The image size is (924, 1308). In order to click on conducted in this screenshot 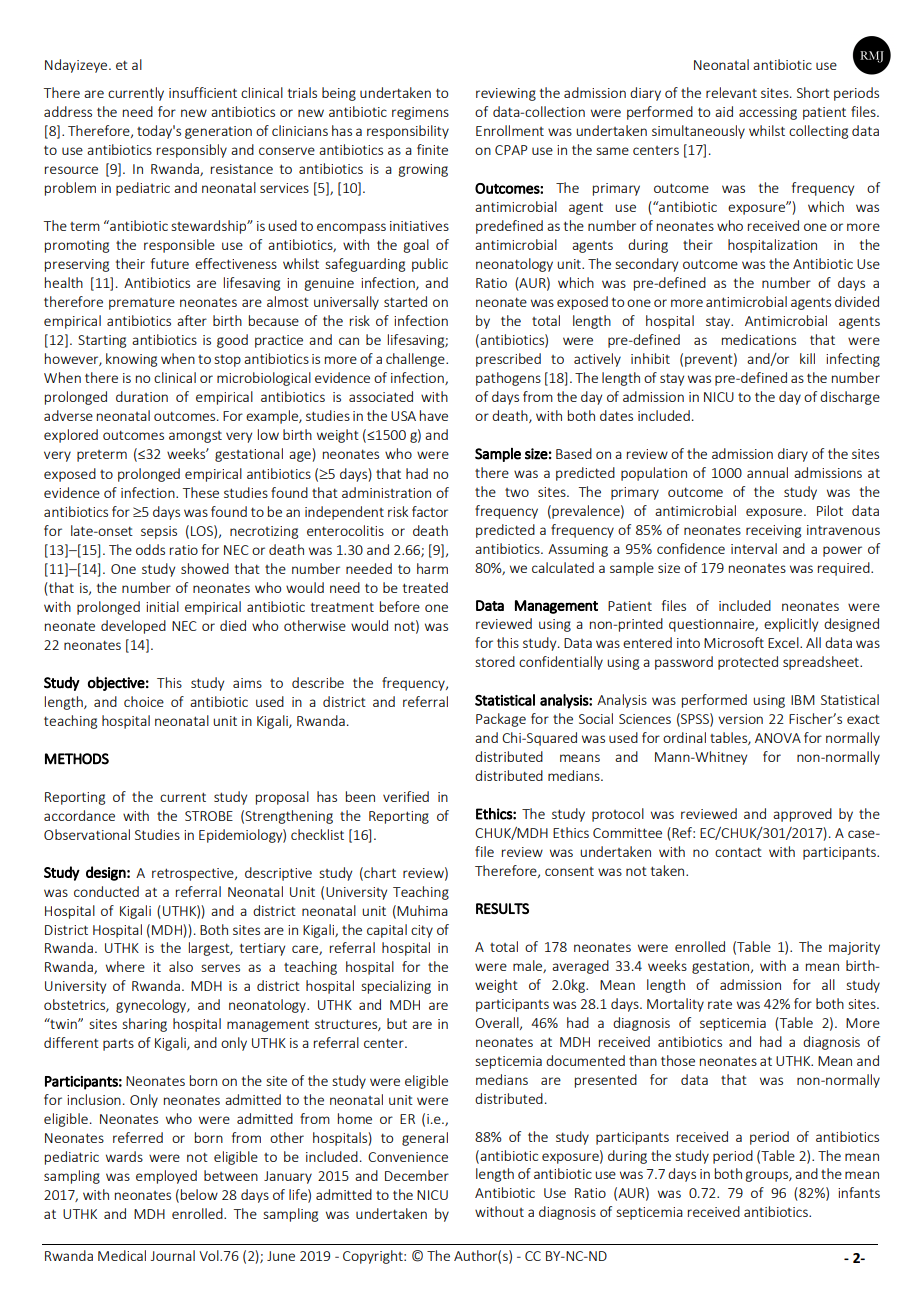, I will do `click(106, 891)`.
